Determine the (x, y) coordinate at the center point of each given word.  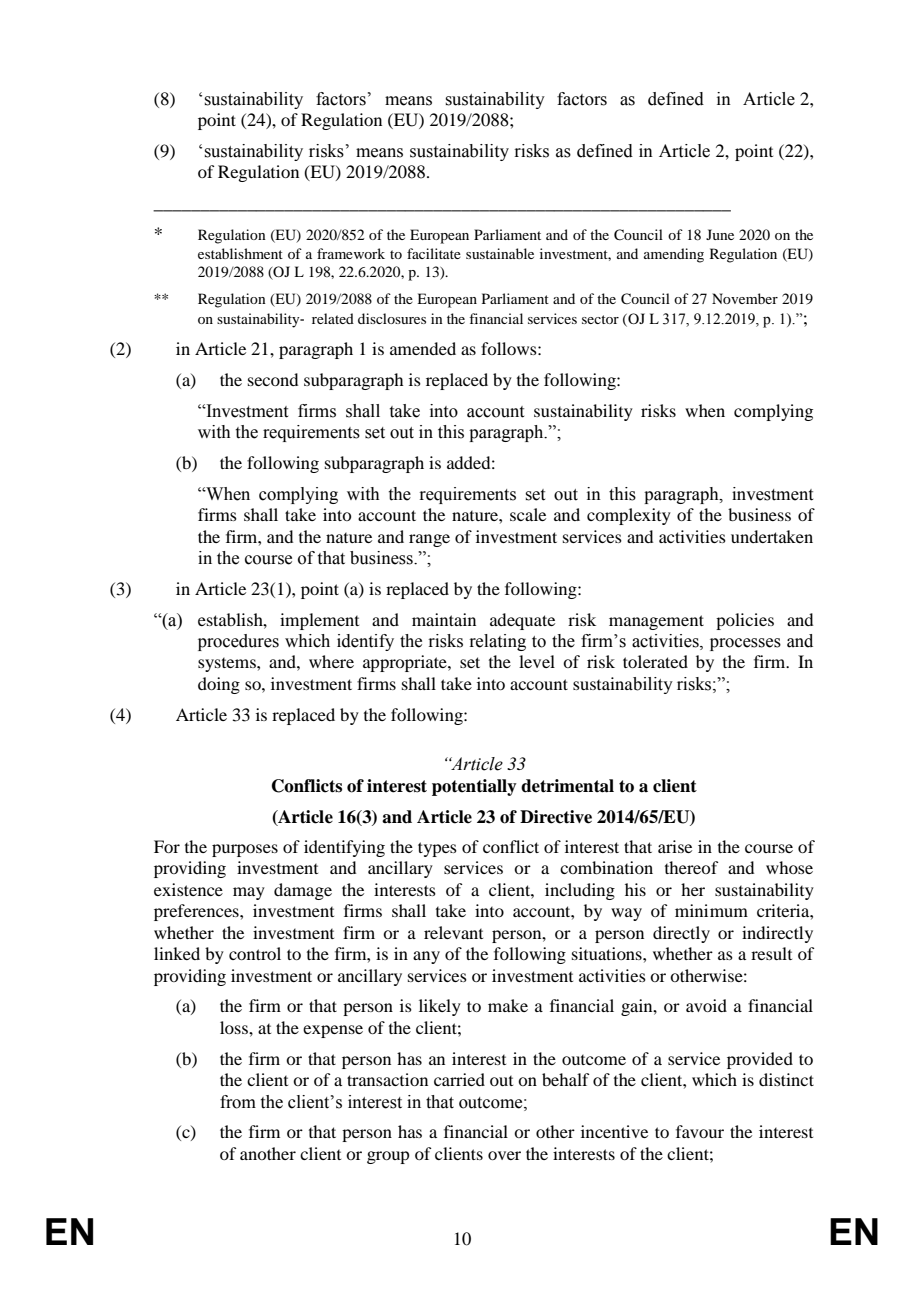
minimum (711, 910)
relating (497, 642)
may (249, 893)
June (720, 234)
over (504, 1155)
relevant (453, 932)
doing (219, 685)
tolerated (655, 661)
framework (351, 253)
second (273, 379)
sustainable (500, 253)
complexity (629, 516)
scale (528, 514)
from (238, 1102)
